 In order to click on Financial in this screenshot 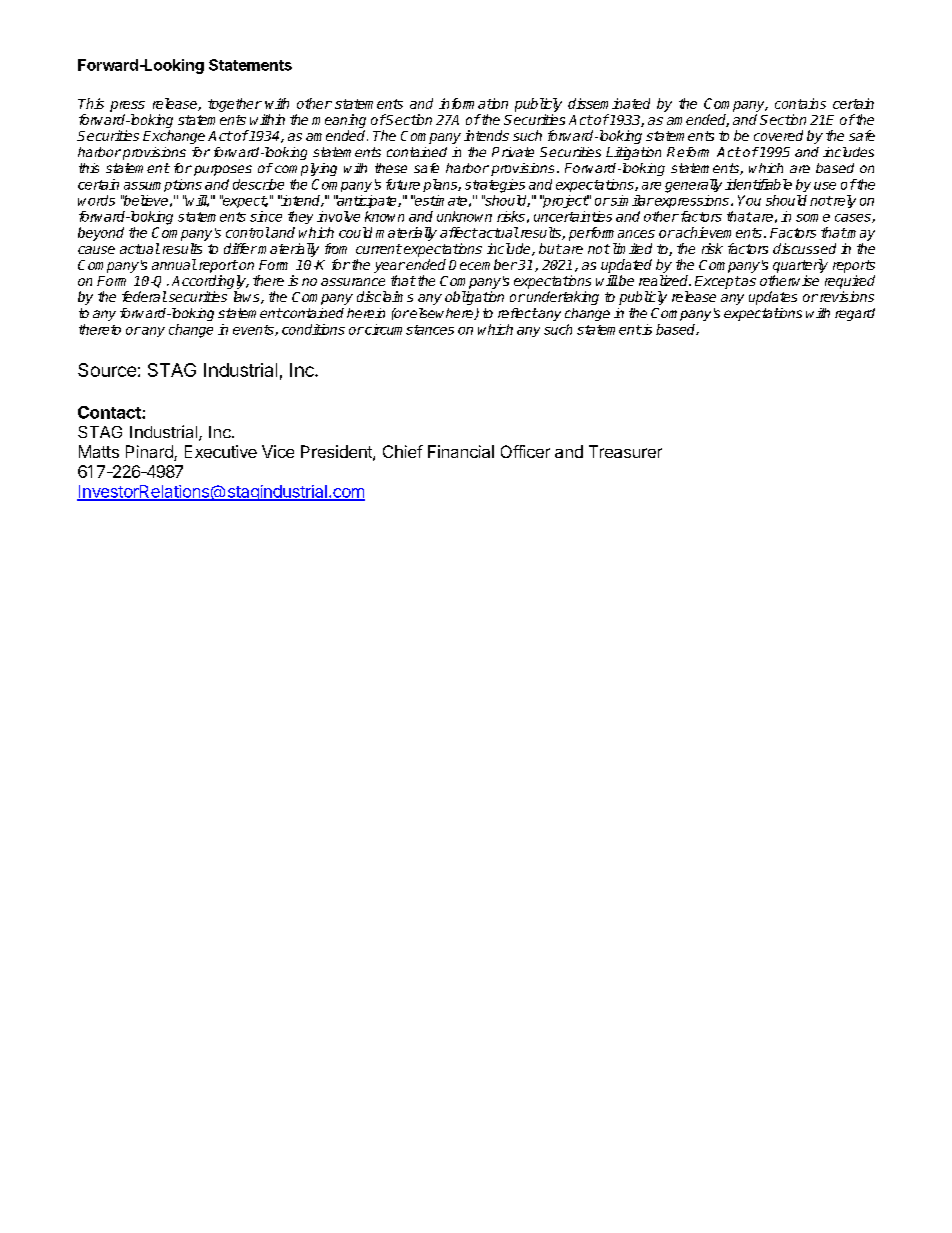, I will do `click(461, 451)`.
